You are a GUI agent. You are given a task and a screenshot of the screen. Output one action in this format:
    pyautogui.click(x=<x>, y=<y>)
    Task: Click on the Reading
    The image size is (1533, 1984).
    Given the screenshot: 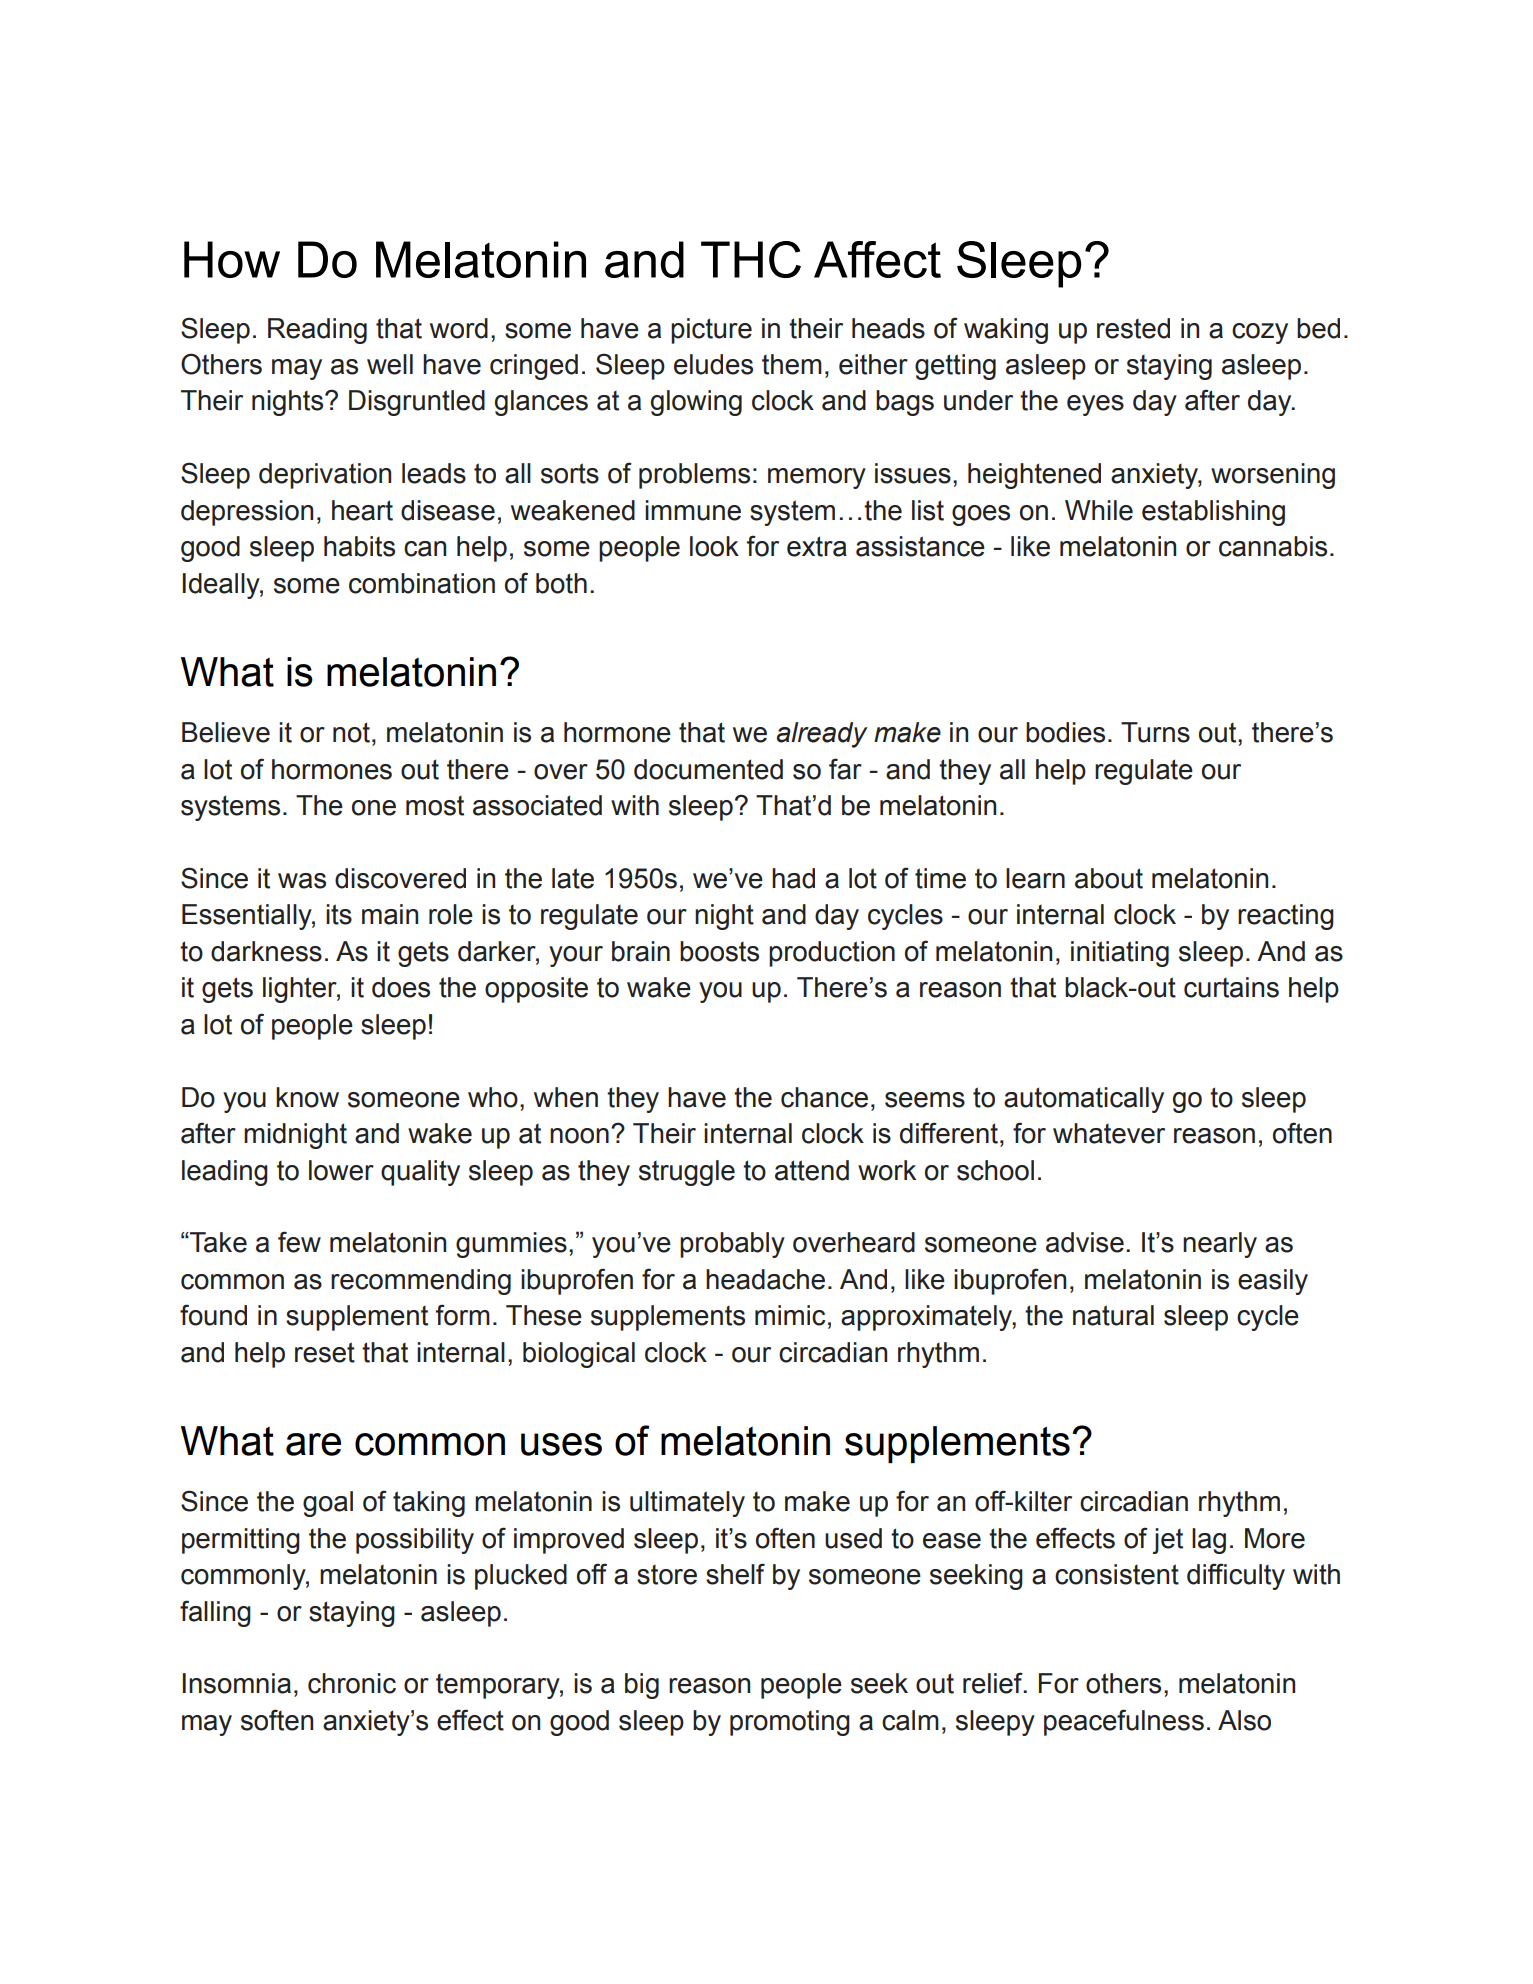 What is the action you would take?
    pyautogui.click(x=317, y=331)
